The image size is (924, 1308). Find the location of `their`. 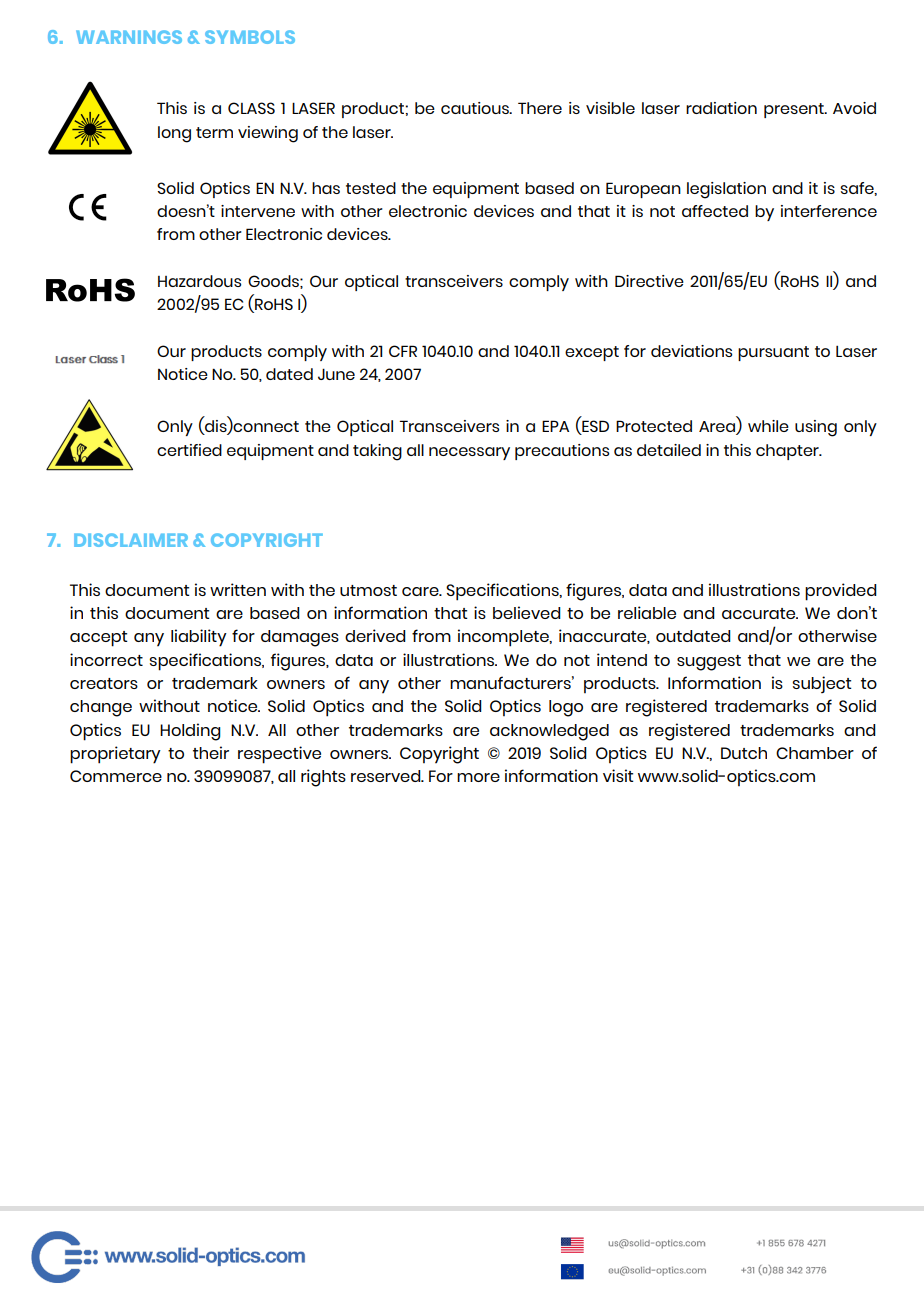

their is located at coordinates (211, 752).
